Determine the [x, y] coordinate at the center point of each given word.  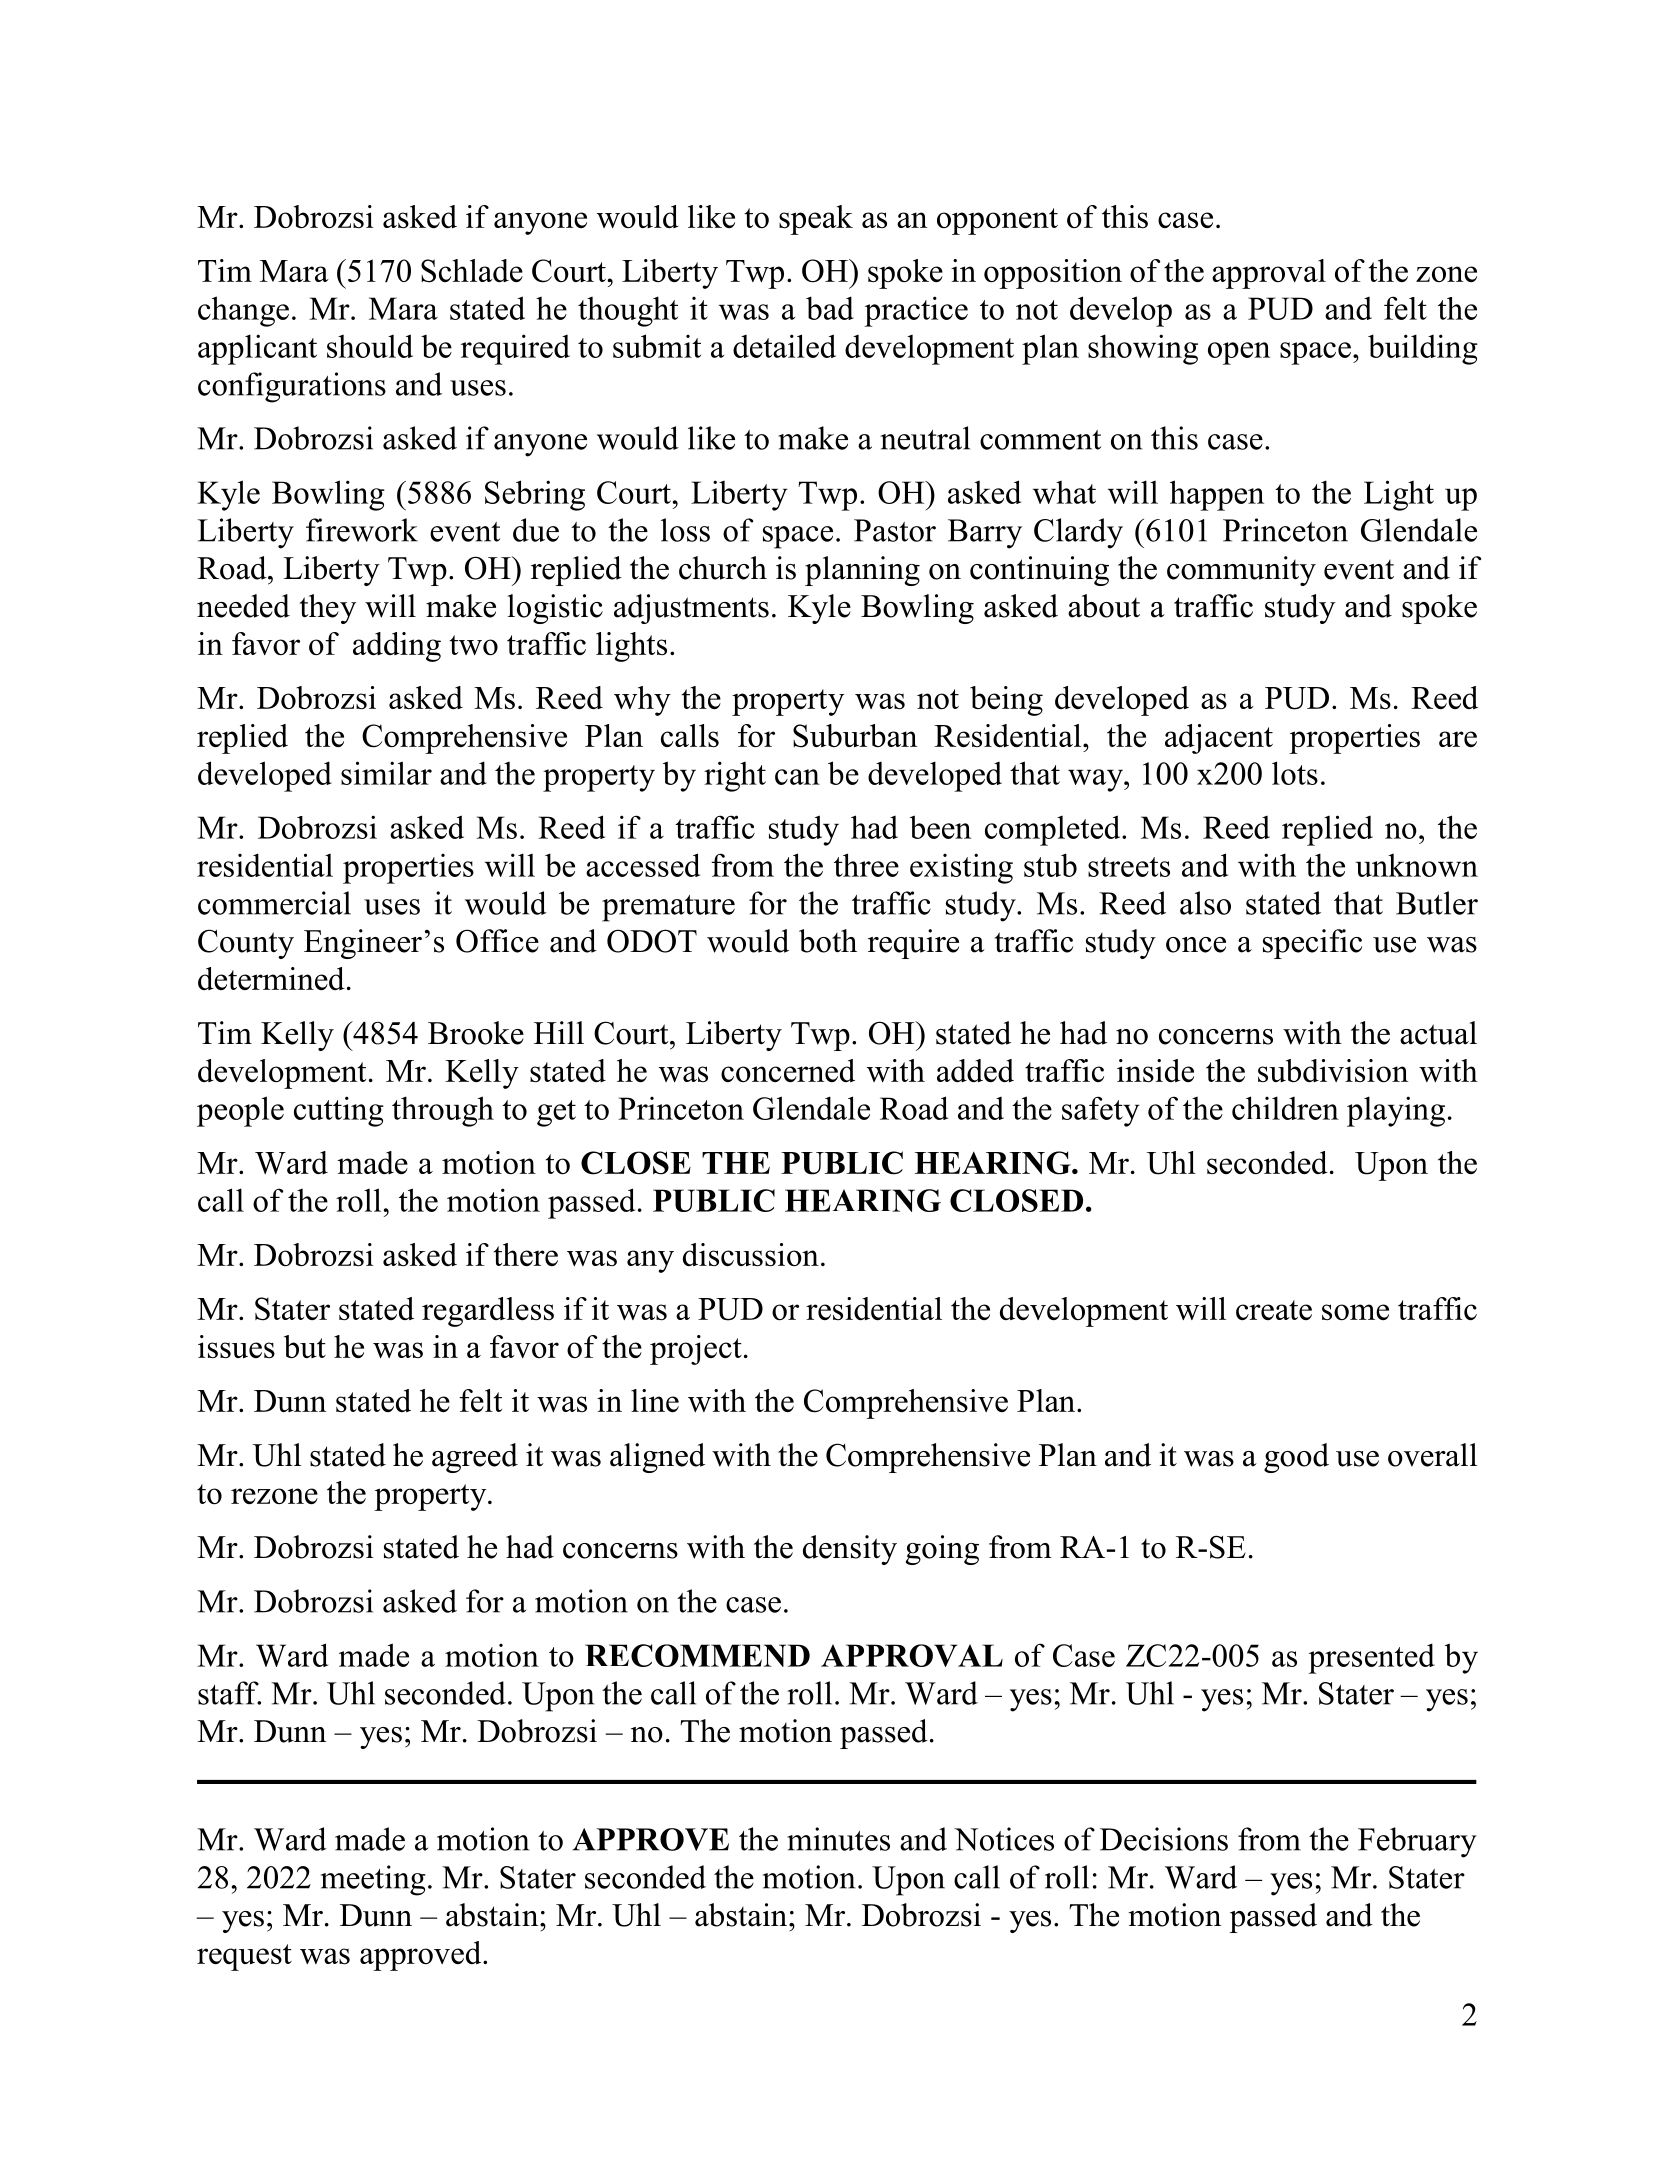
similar [386, 773]
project [696, 1350]
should [370, 346]
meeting [373, 1880]
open [1239, 353]
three [866, 865]
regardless [488, 1312]
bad [830, 308]
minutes [838, 1839]
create [1274, 1310]
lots [1295, 773]
